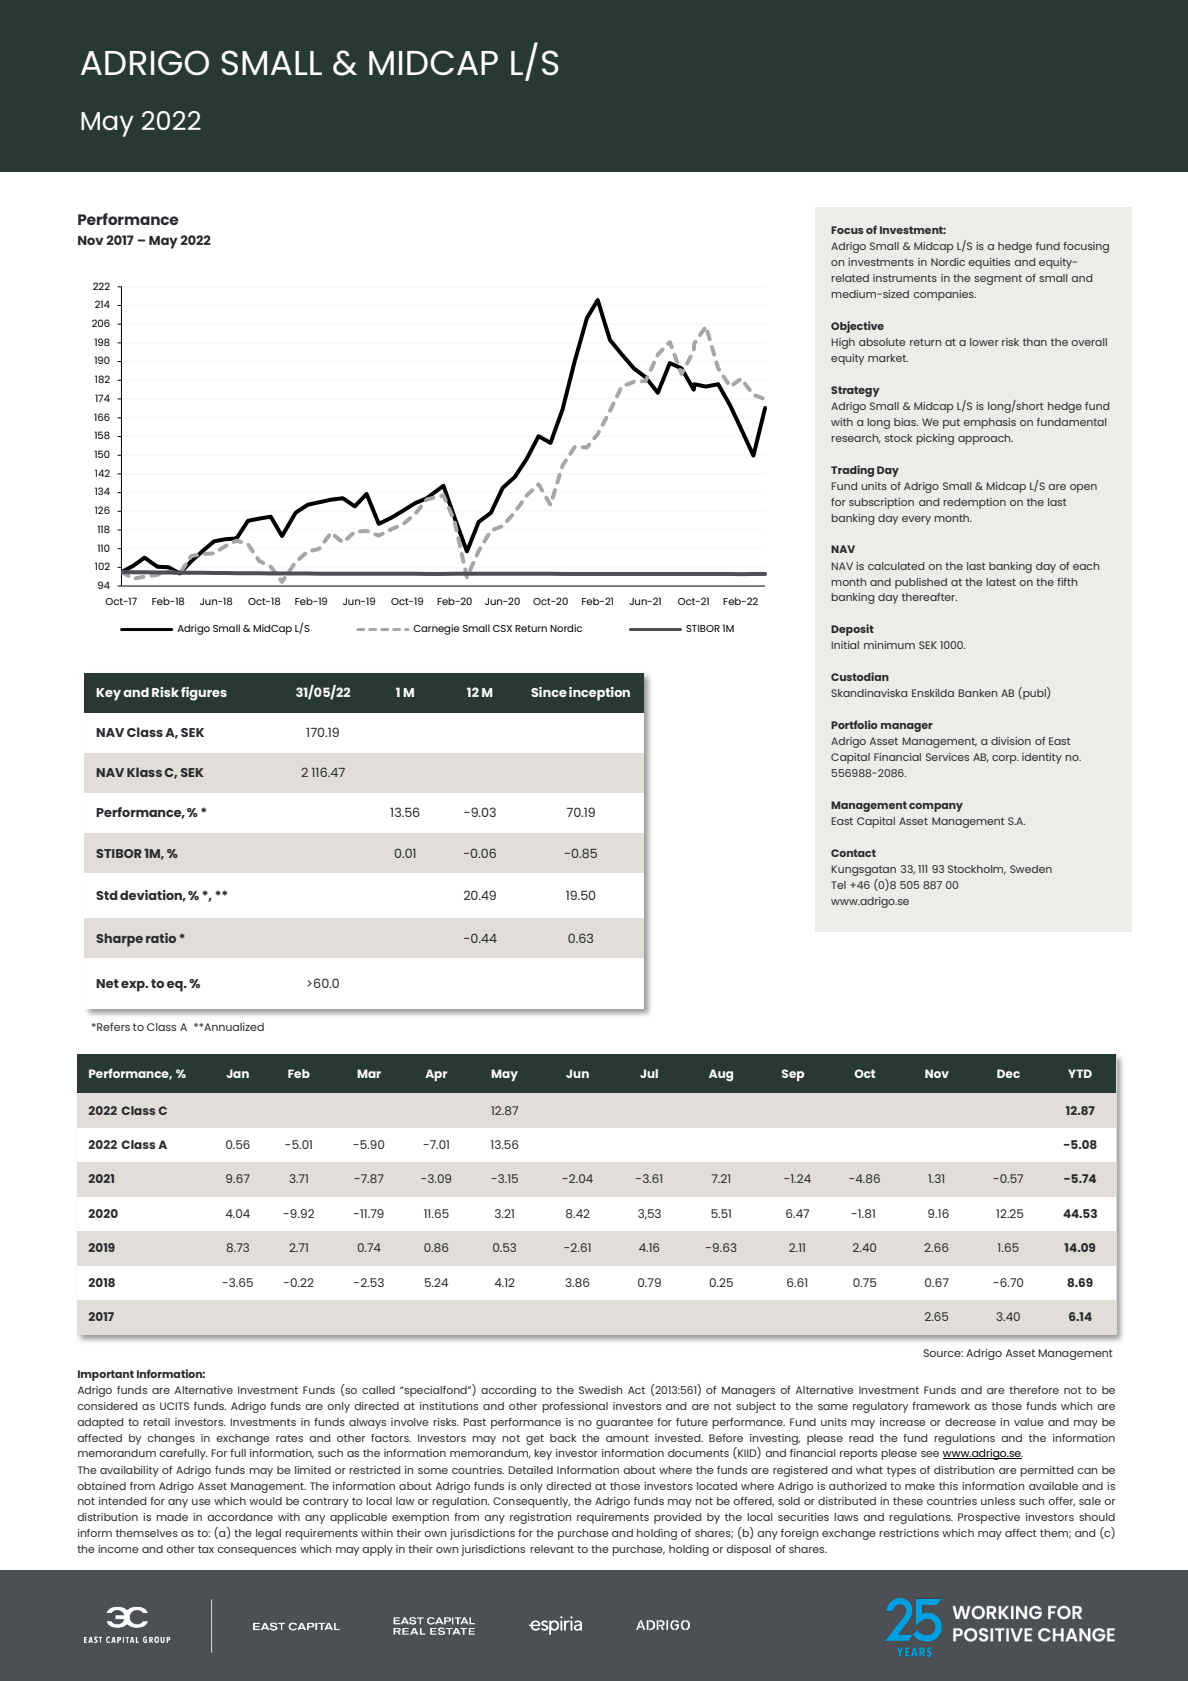 The height and width of the screenshot is (1681, 1188). Describe the element at coordinates (1080, 1073) in the screenshot. I see `YTD` at that location.
